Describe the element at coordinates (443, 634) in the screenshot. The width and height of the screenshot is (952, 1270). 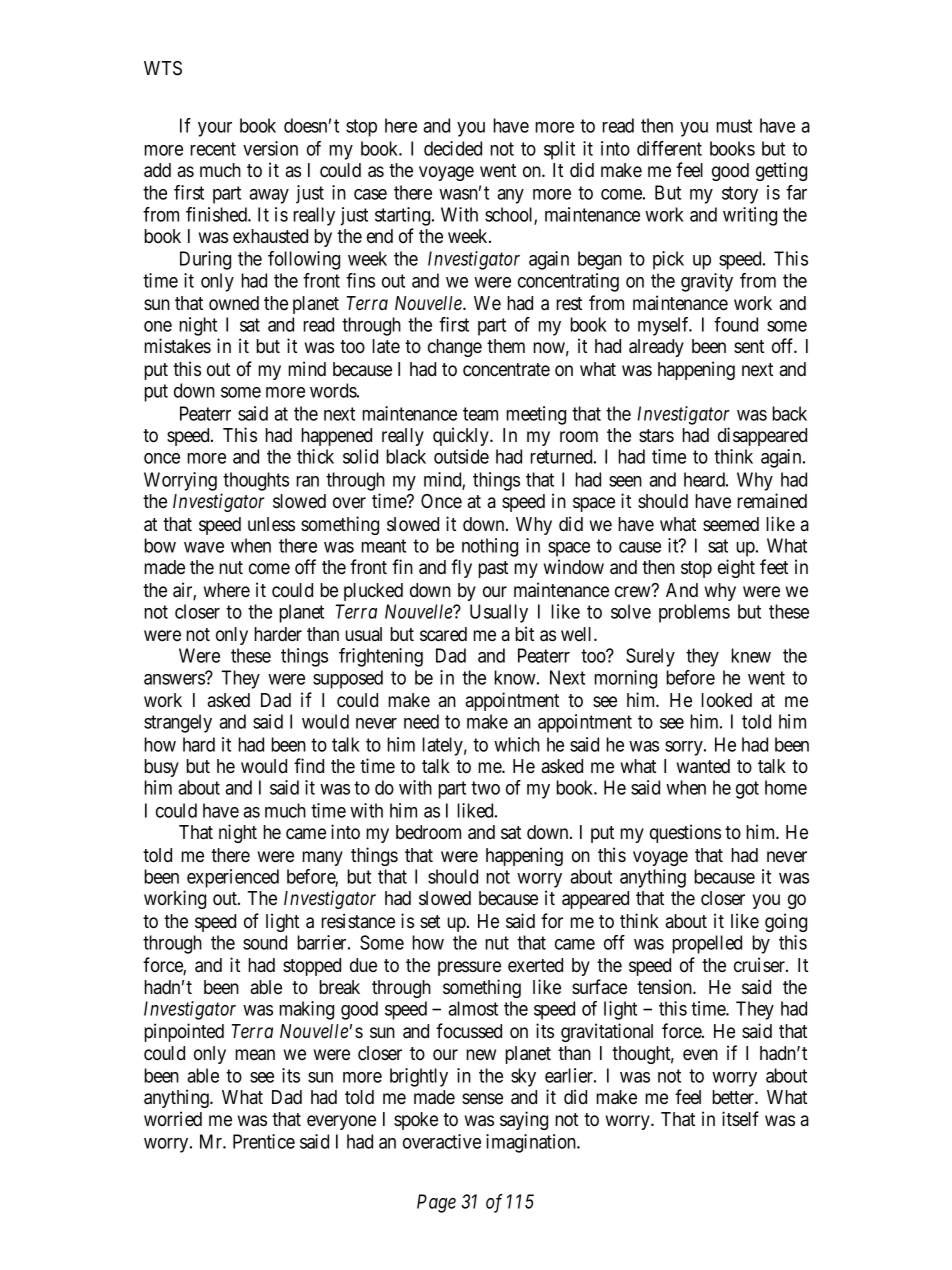
I see `scared` at that location.
